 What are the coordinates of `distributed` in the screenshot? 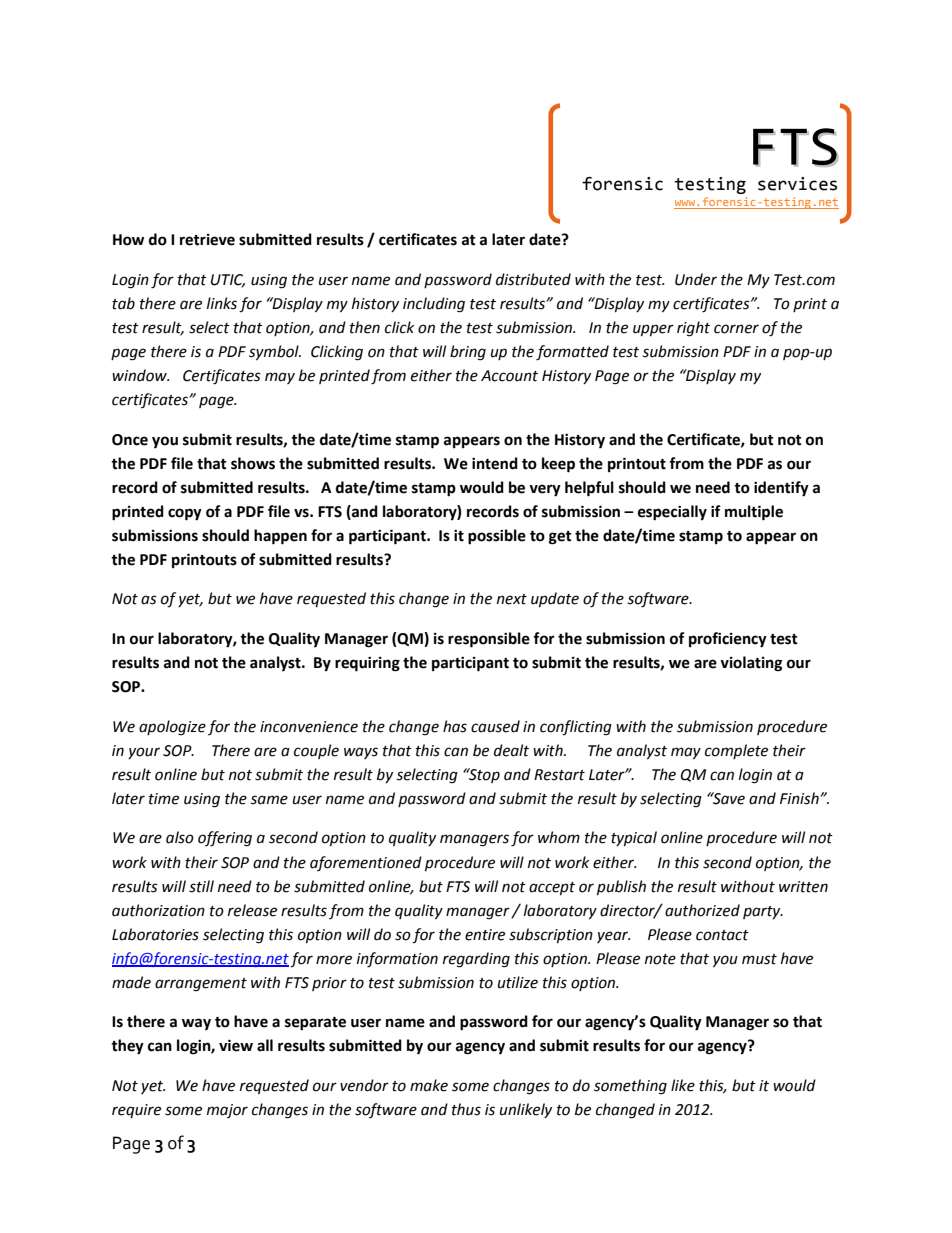 It's located at (533, 279).
